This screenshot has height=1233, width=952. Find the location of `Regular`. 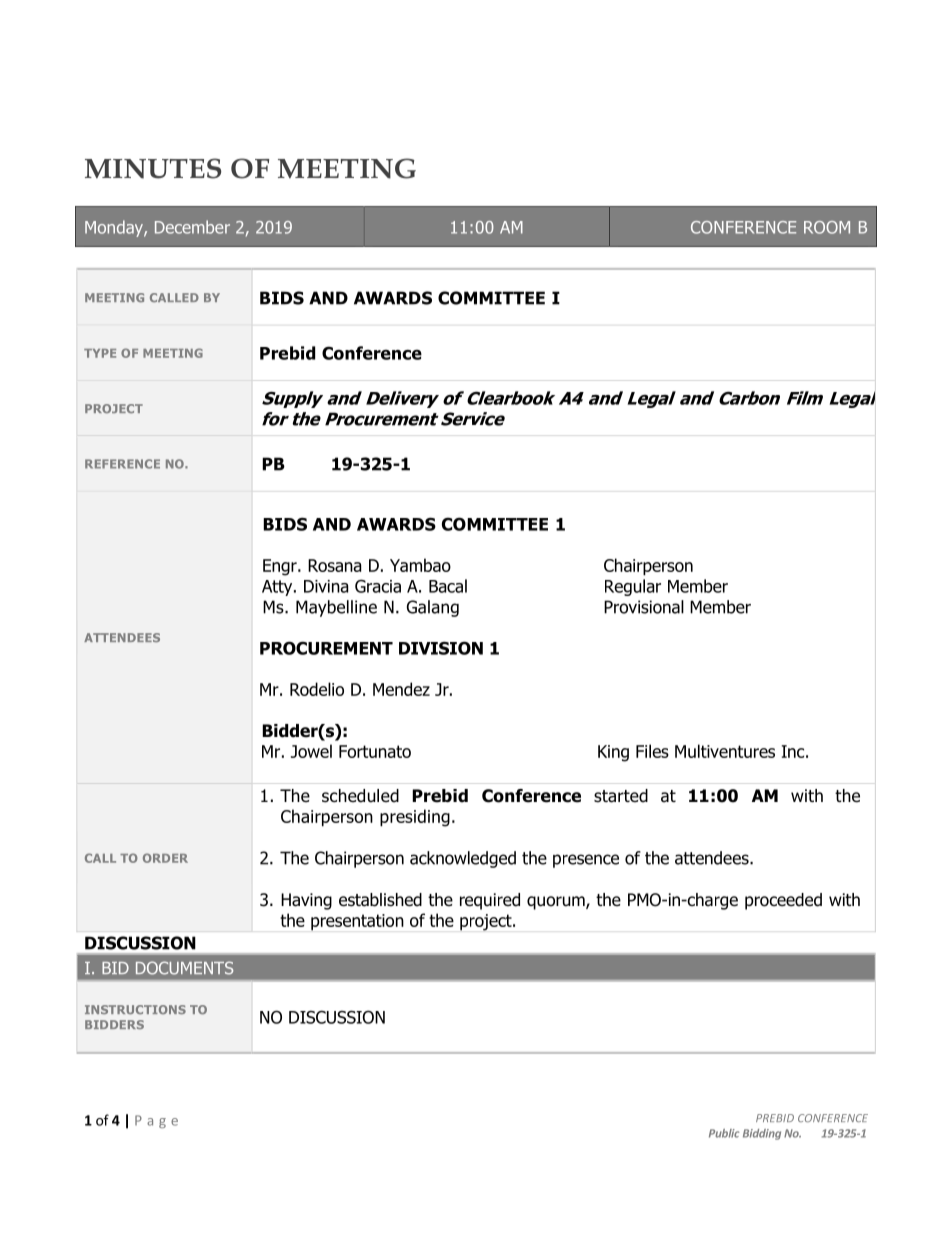

Regular is located at coordinates (633, 587).
